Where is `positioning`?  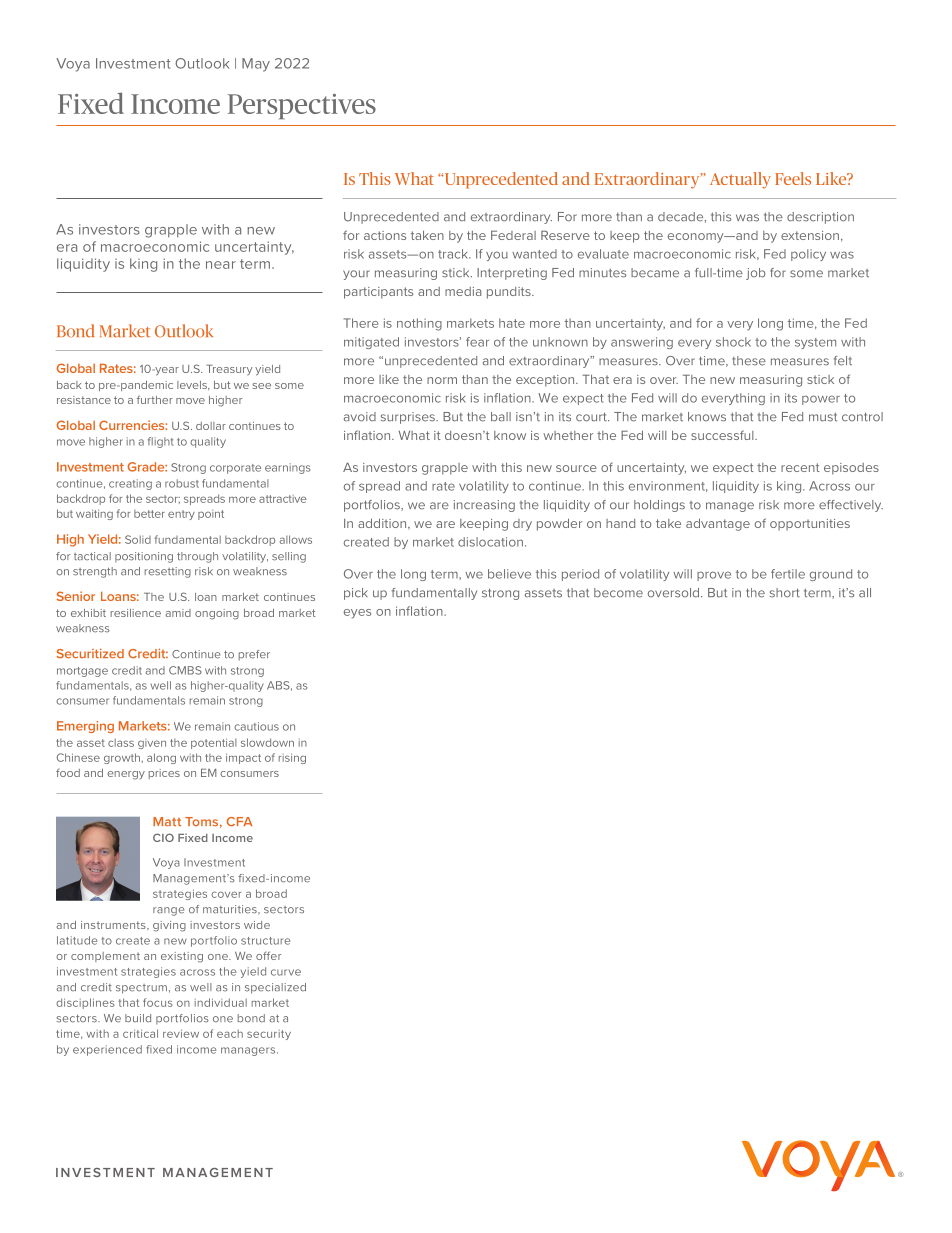
positioning is located at coordinates (144, 557).
